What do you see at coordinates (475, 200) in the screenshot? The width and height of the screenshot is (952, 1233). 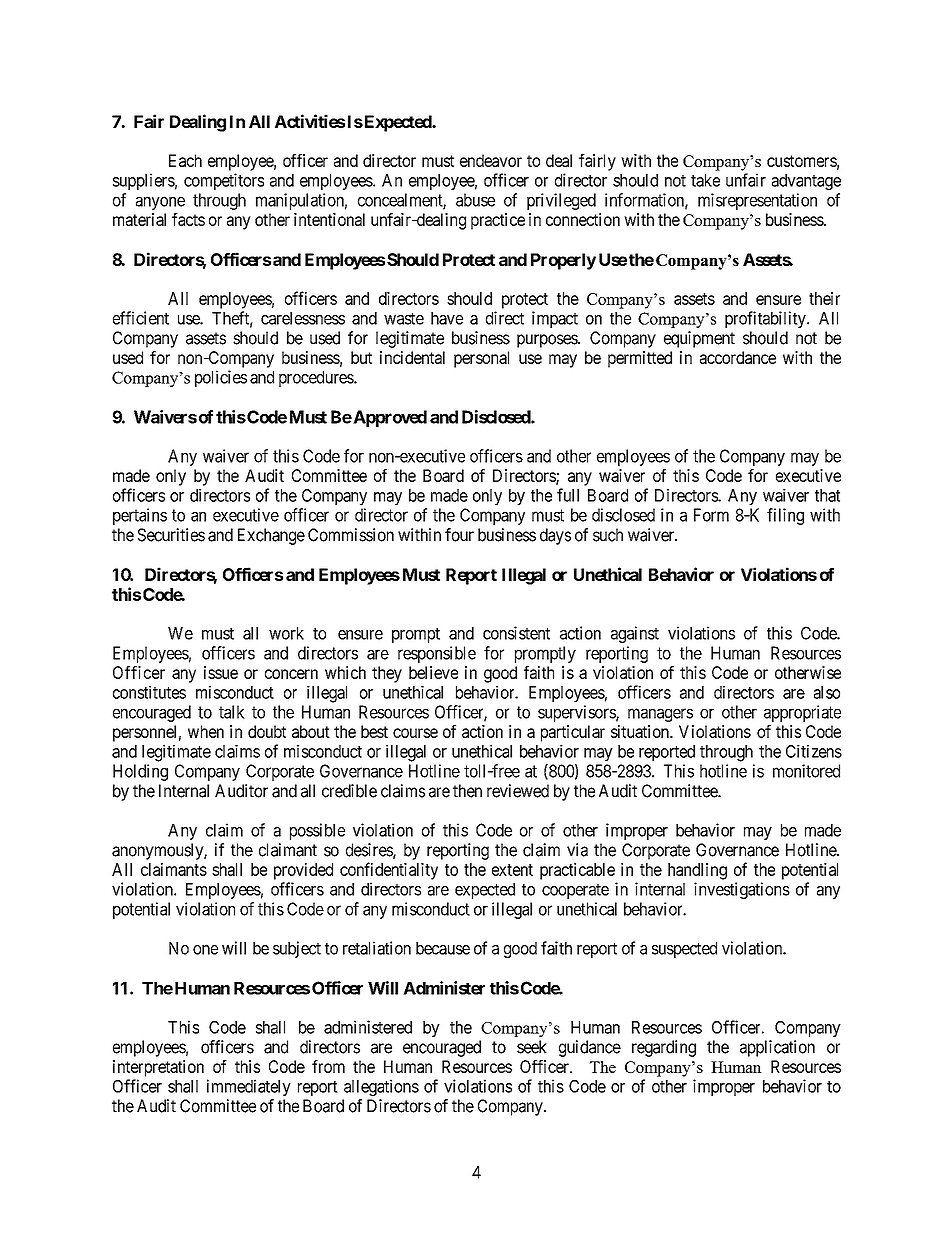 I see `abuse` at bounding box center [475, 200].
